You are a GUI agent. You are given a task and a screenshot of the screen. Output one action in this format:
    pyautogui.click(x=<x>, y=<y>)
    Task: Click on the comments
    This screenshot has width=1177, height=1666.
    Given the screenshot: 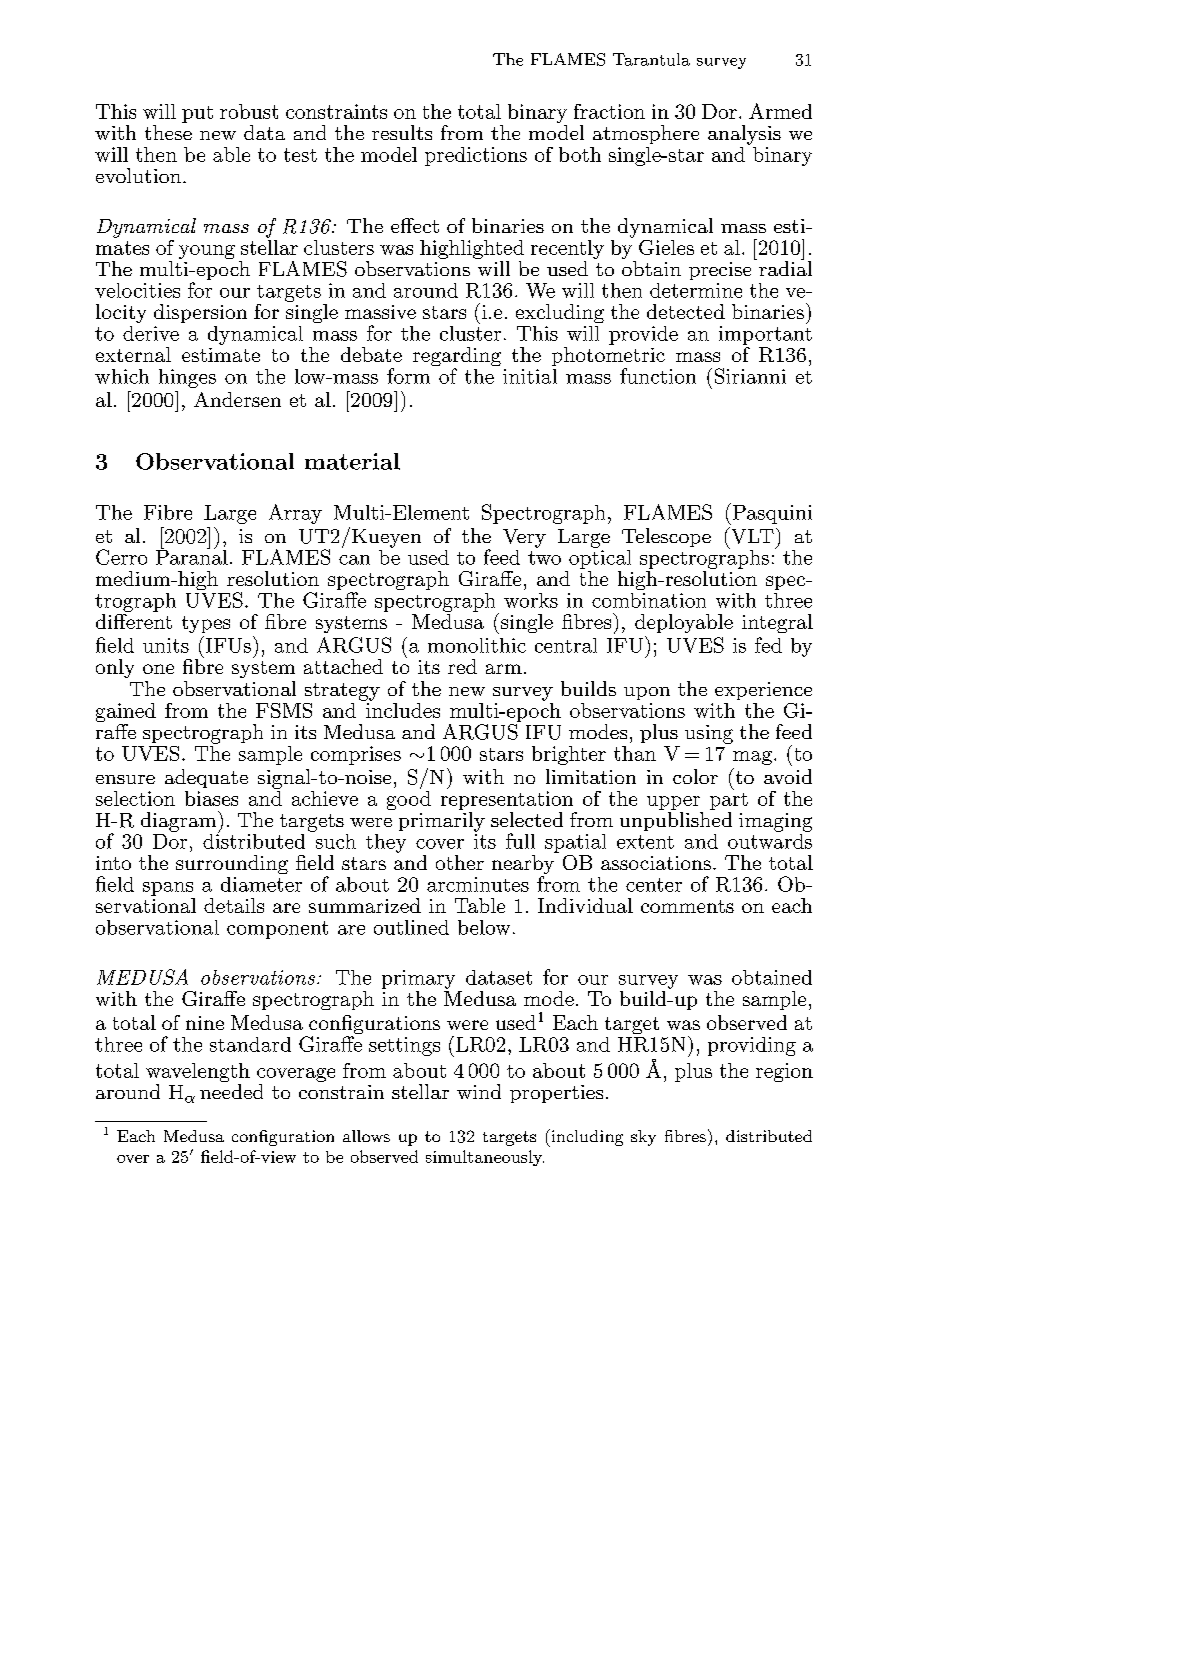 What is the action you would take?
    pyautogui.click(x=687, y=906)
